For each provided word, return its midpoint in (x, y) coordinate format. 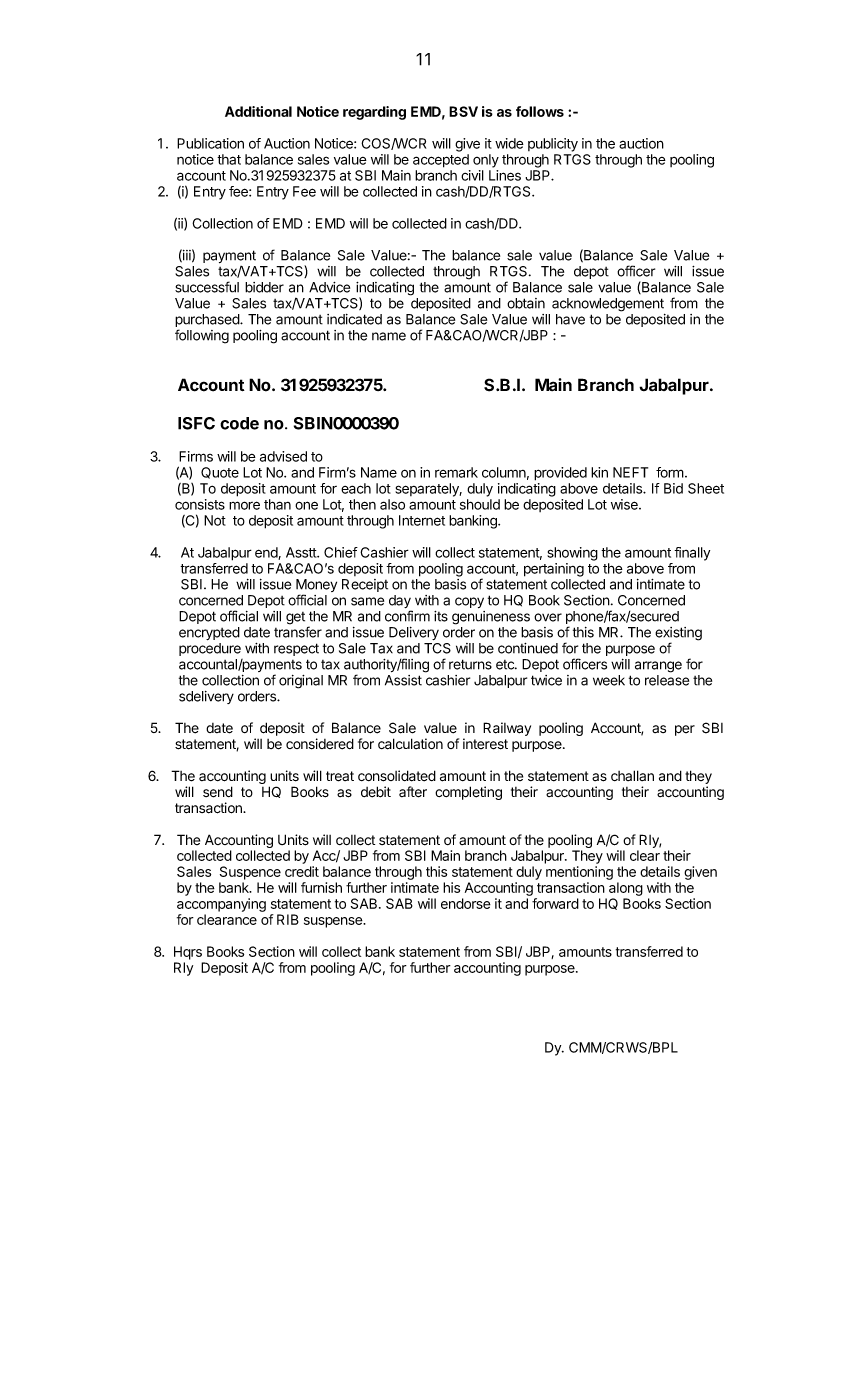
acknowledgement (608, 305)
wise (625, 504)
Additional (258, 111)
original (301, 682)
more (244, 505)
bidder (264, 287)
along (626, 890)
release (667, 680)
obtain (526, 303)
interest (485, 744)
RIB (288, 919)
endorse (466, 903)
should (480, 504)
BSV (463, 111)
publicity (553, 145)
